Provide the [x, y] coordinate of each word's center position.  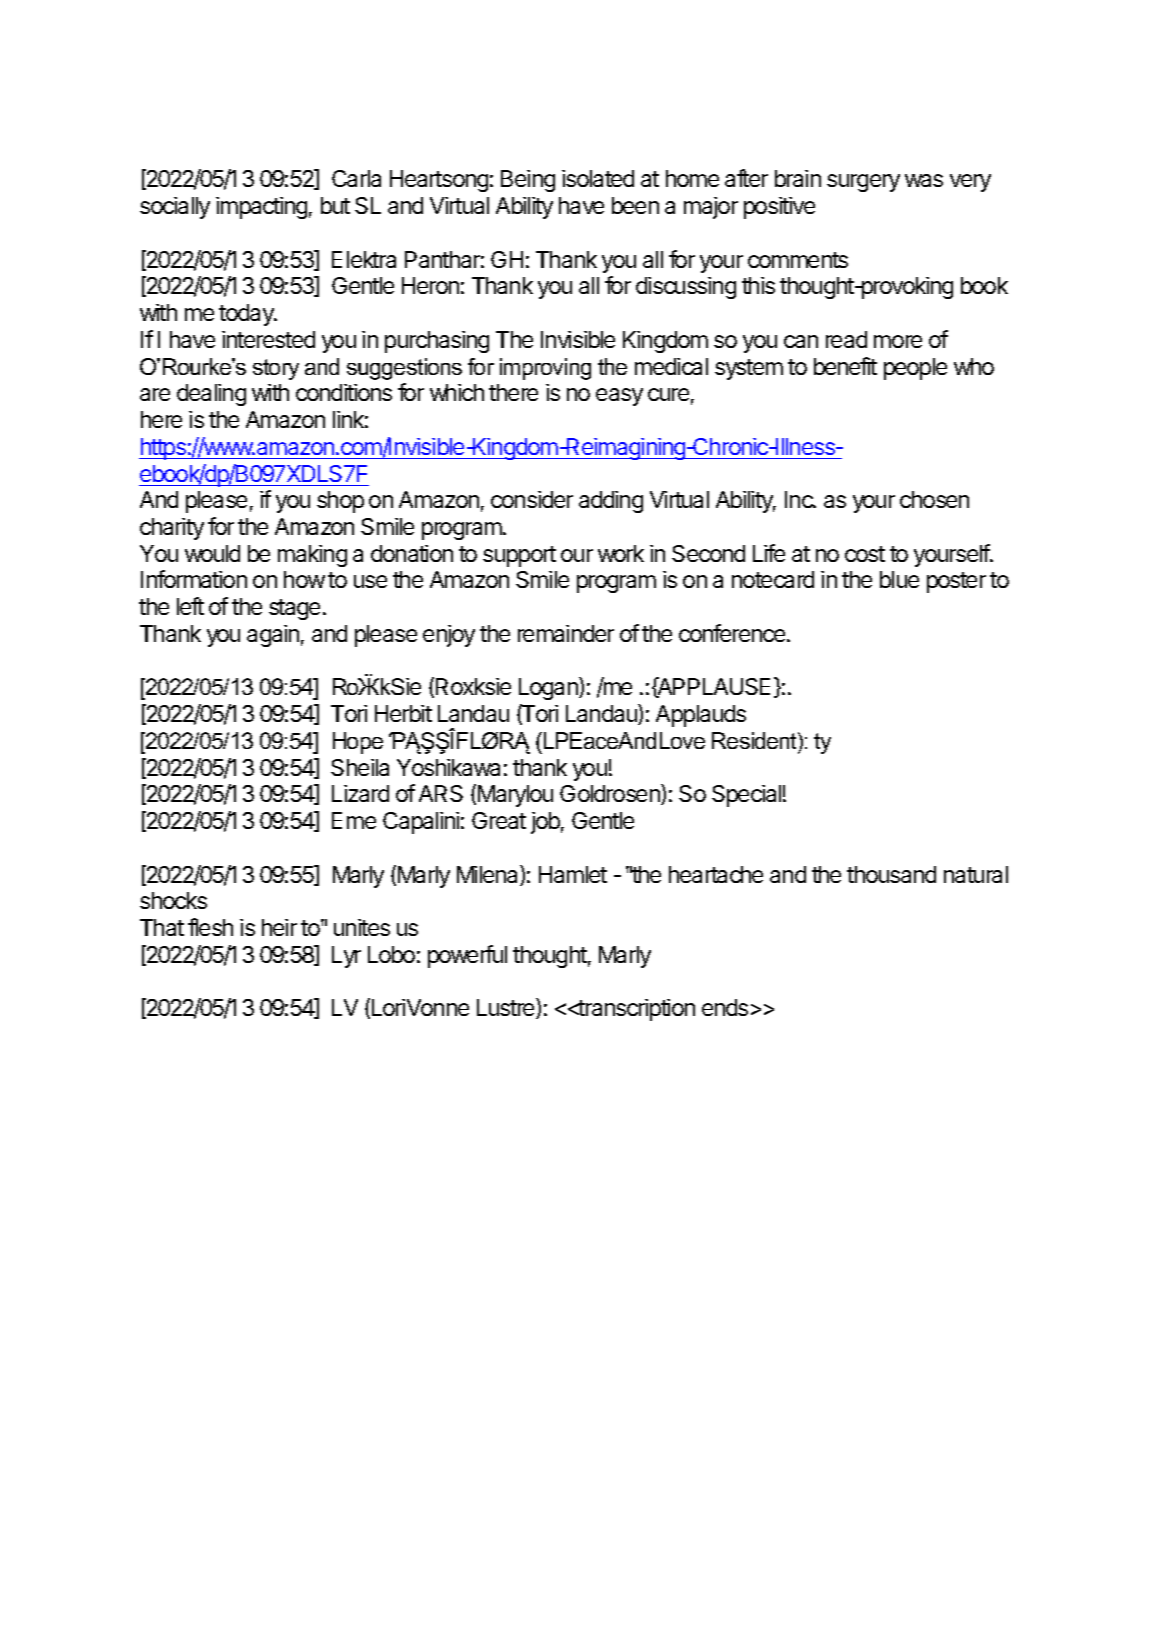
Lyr [346, 957]
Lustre [507, 1008]
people [915, 369]
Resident [755, 740]
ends [725, 1007]
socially [175, 208]
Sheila [360, 767]
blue [899, 579]
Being [528, 181]
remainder [566, 633]
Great [499, 820]
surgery [863, 183]
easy [619, 397]
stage [294, 609]
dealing [211, 395]
